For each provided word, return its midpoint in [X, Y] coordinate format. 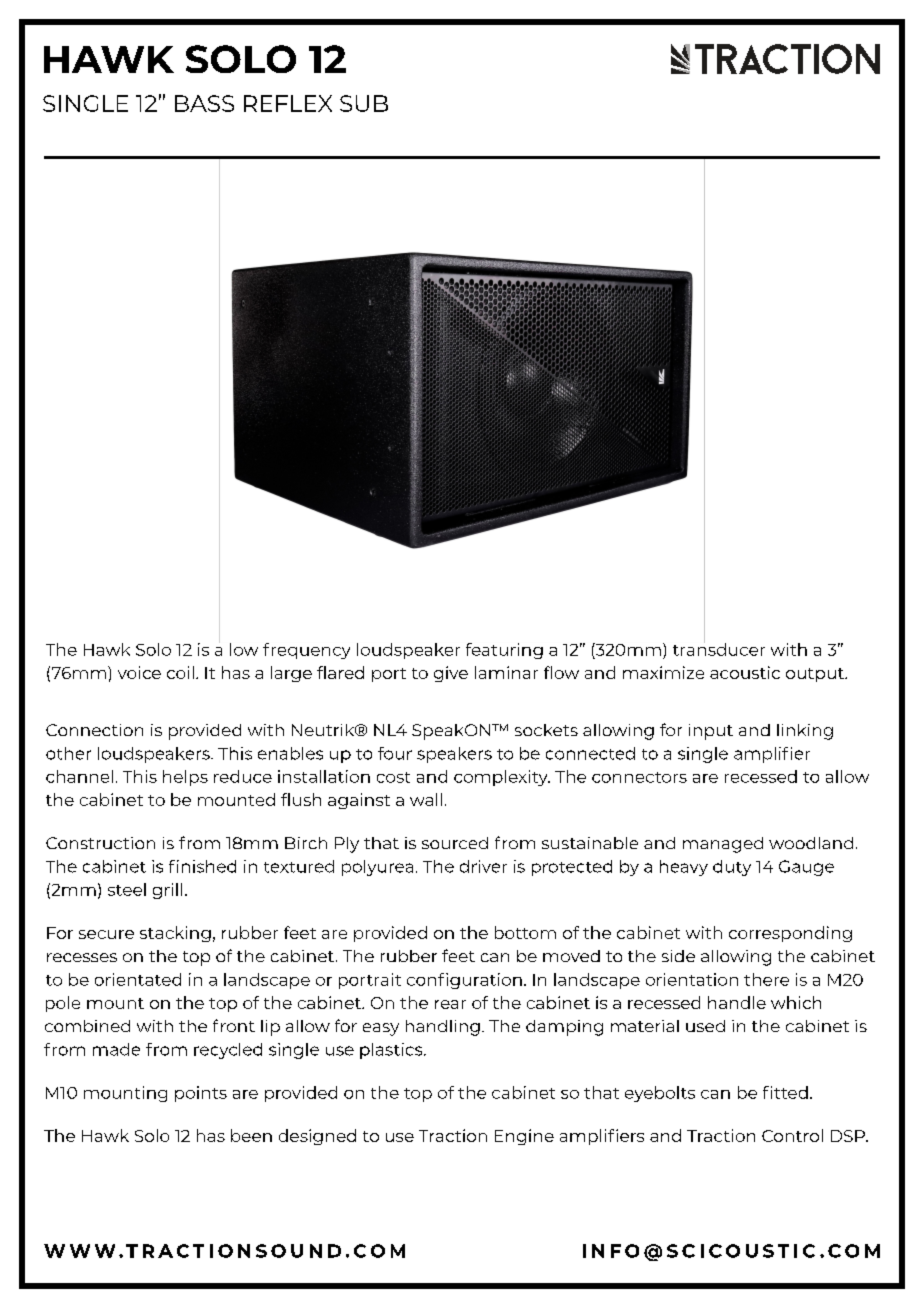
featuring [504, 651]
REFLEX [288, 103]
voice [139, 672]
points [201, 1094]
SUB [364, 103]
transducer [719, 648]
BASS [204, 103]
